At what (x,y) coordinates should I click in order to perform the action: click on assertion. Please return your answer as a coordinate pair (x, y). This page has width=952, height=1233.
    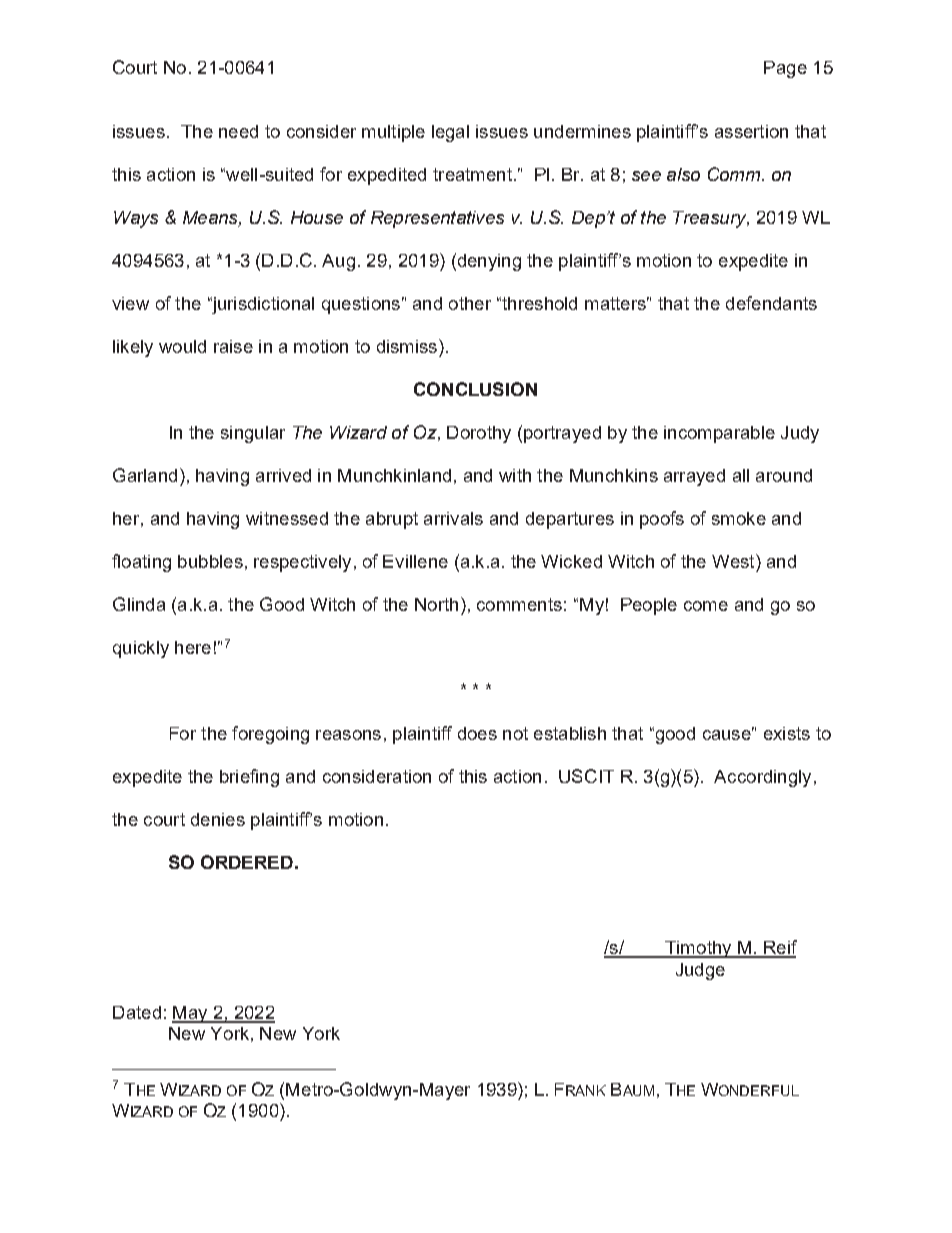
    Looking at the image, I should click on (751, 131).
